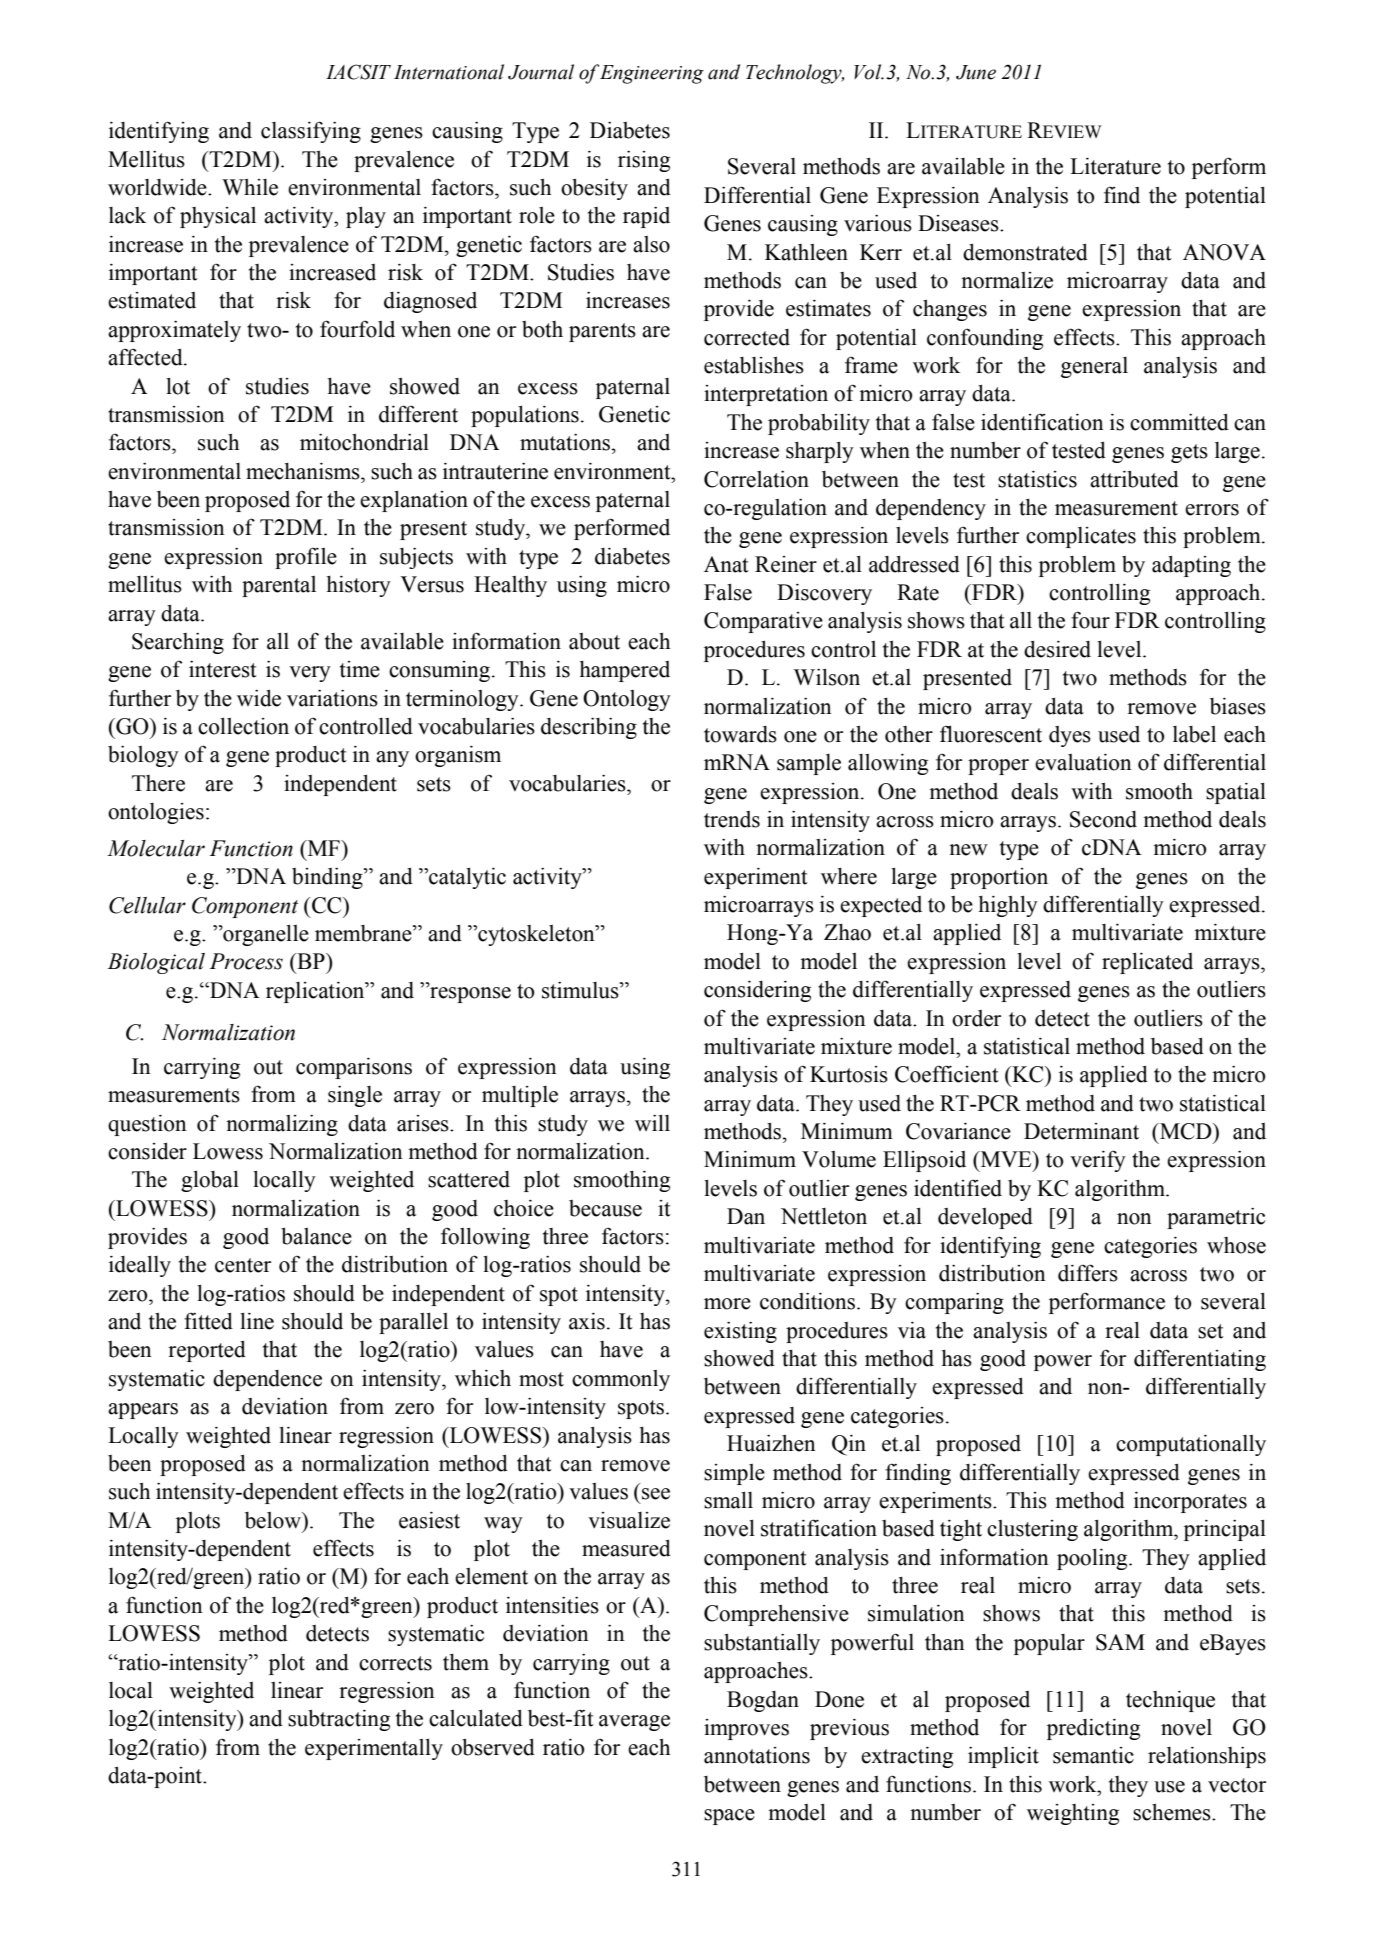  Describe the element at coordinates (339, 1720) in the image. I see `subtracting` at that location.
